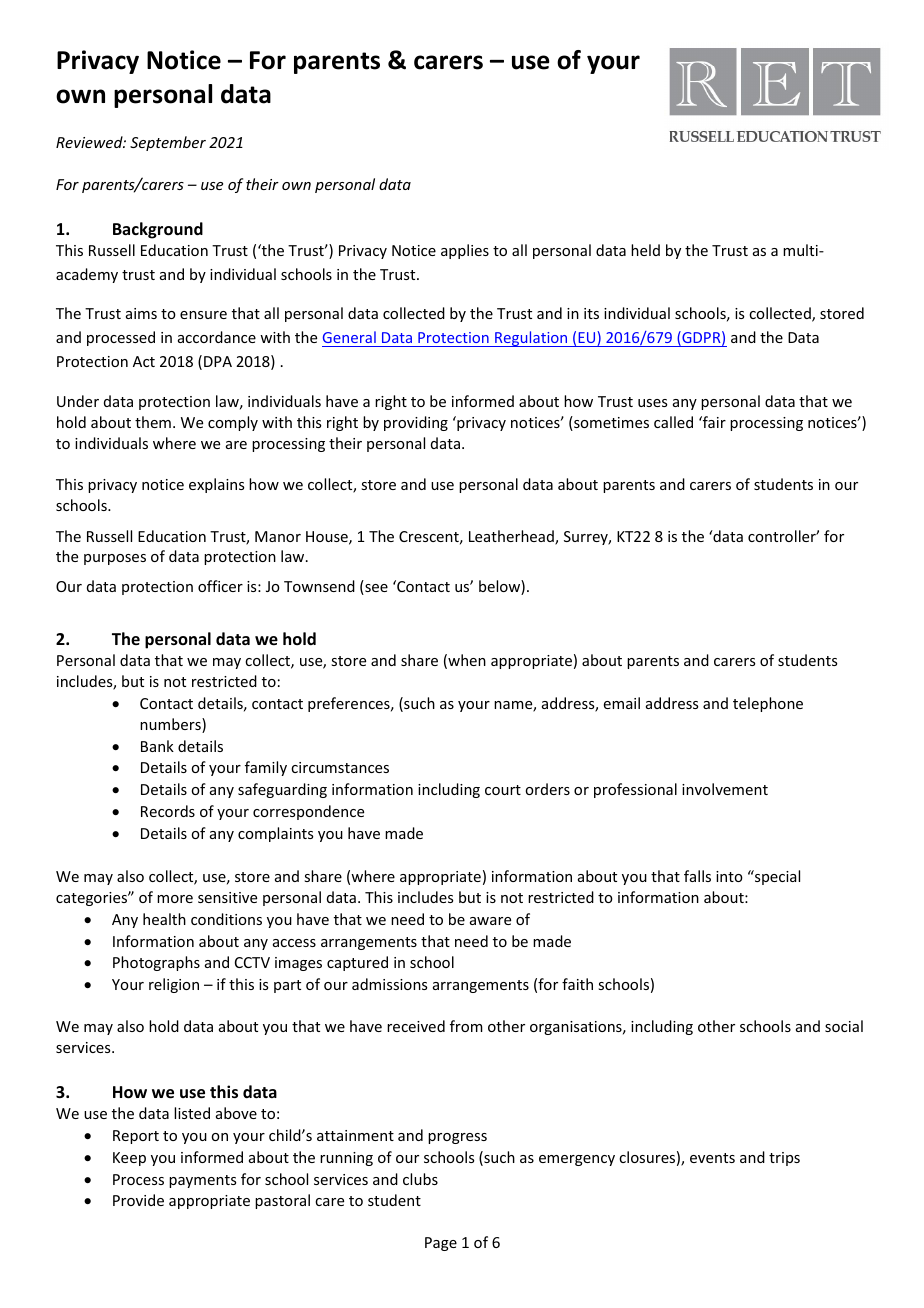 The height and width of the page is (1308, 924). Describe the element at coordinates (490, 921) in the page. I see `aware` at that location.
